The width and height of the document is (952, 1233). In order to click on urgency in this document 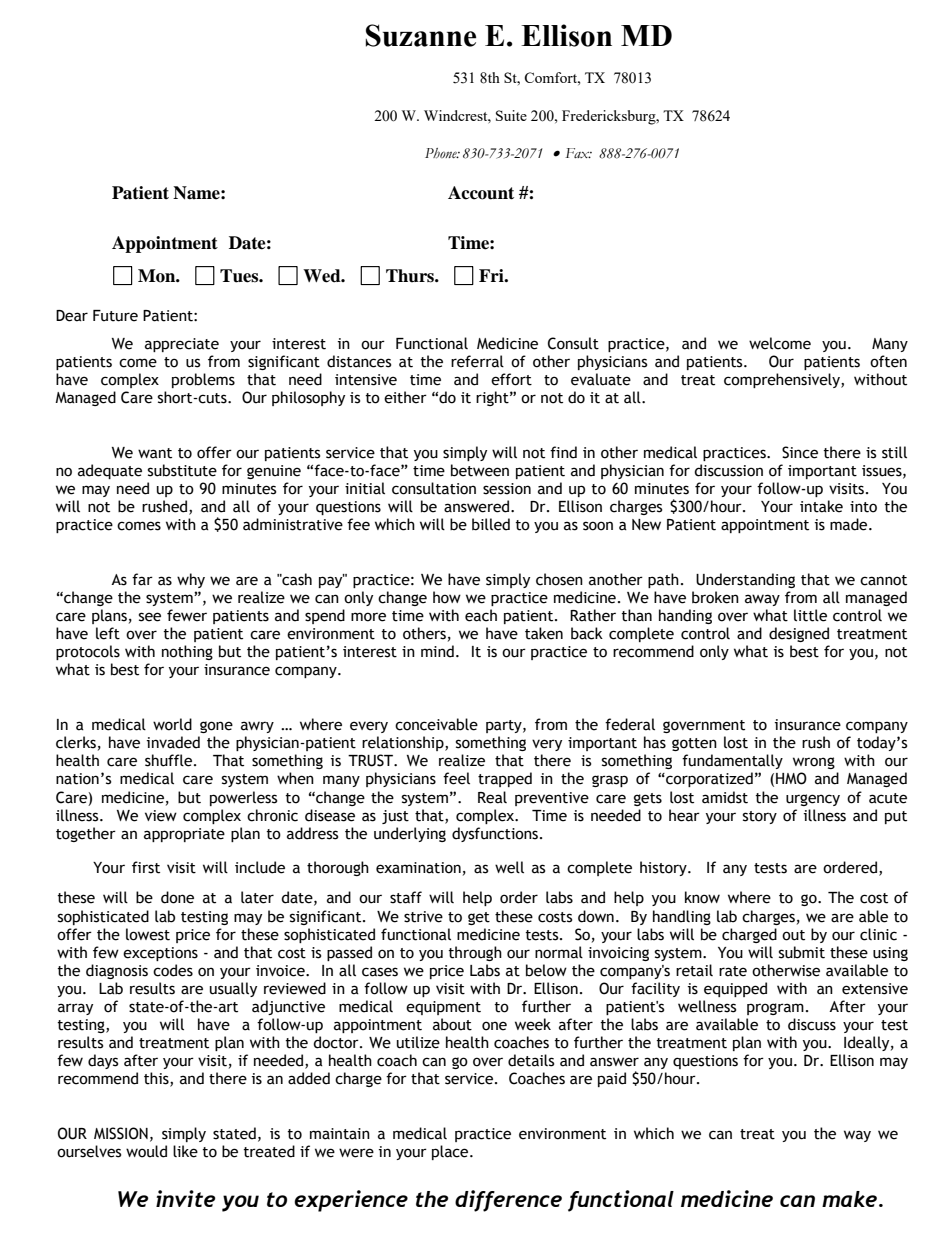, I will do `click(813, 800)`.
